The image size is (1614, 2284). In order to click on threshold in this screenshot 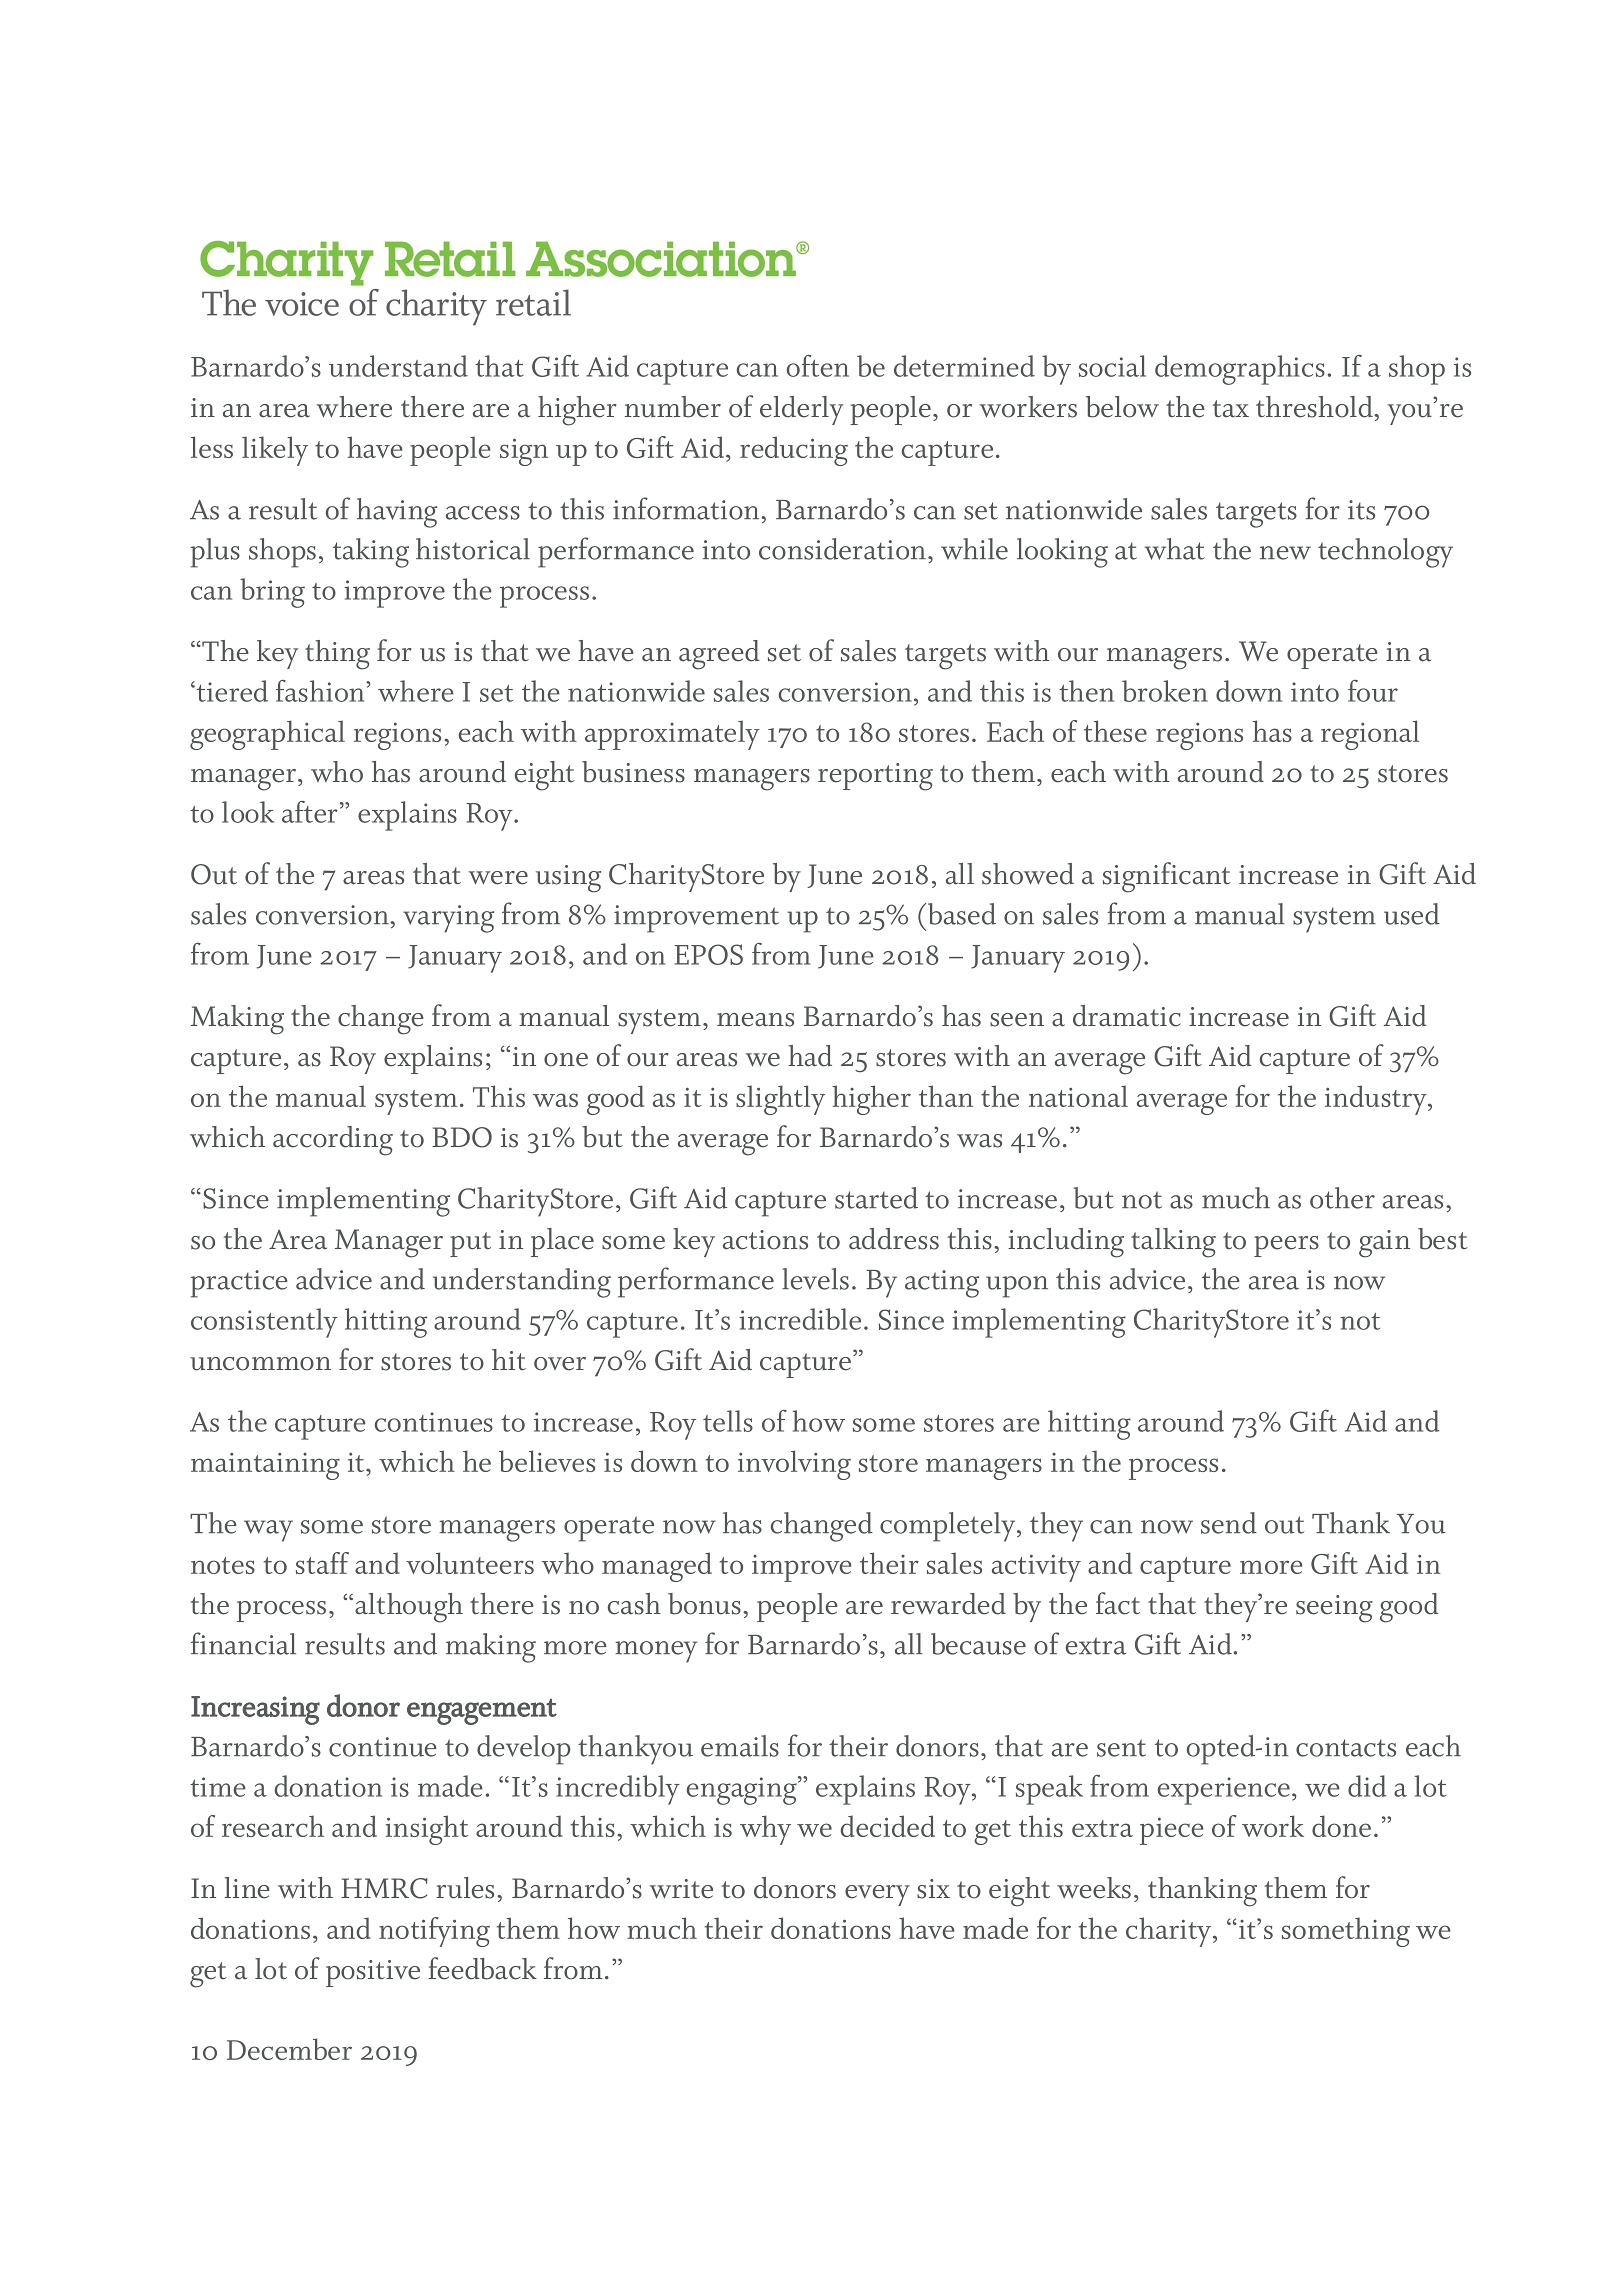, I will do `click(1315, 407)`.
